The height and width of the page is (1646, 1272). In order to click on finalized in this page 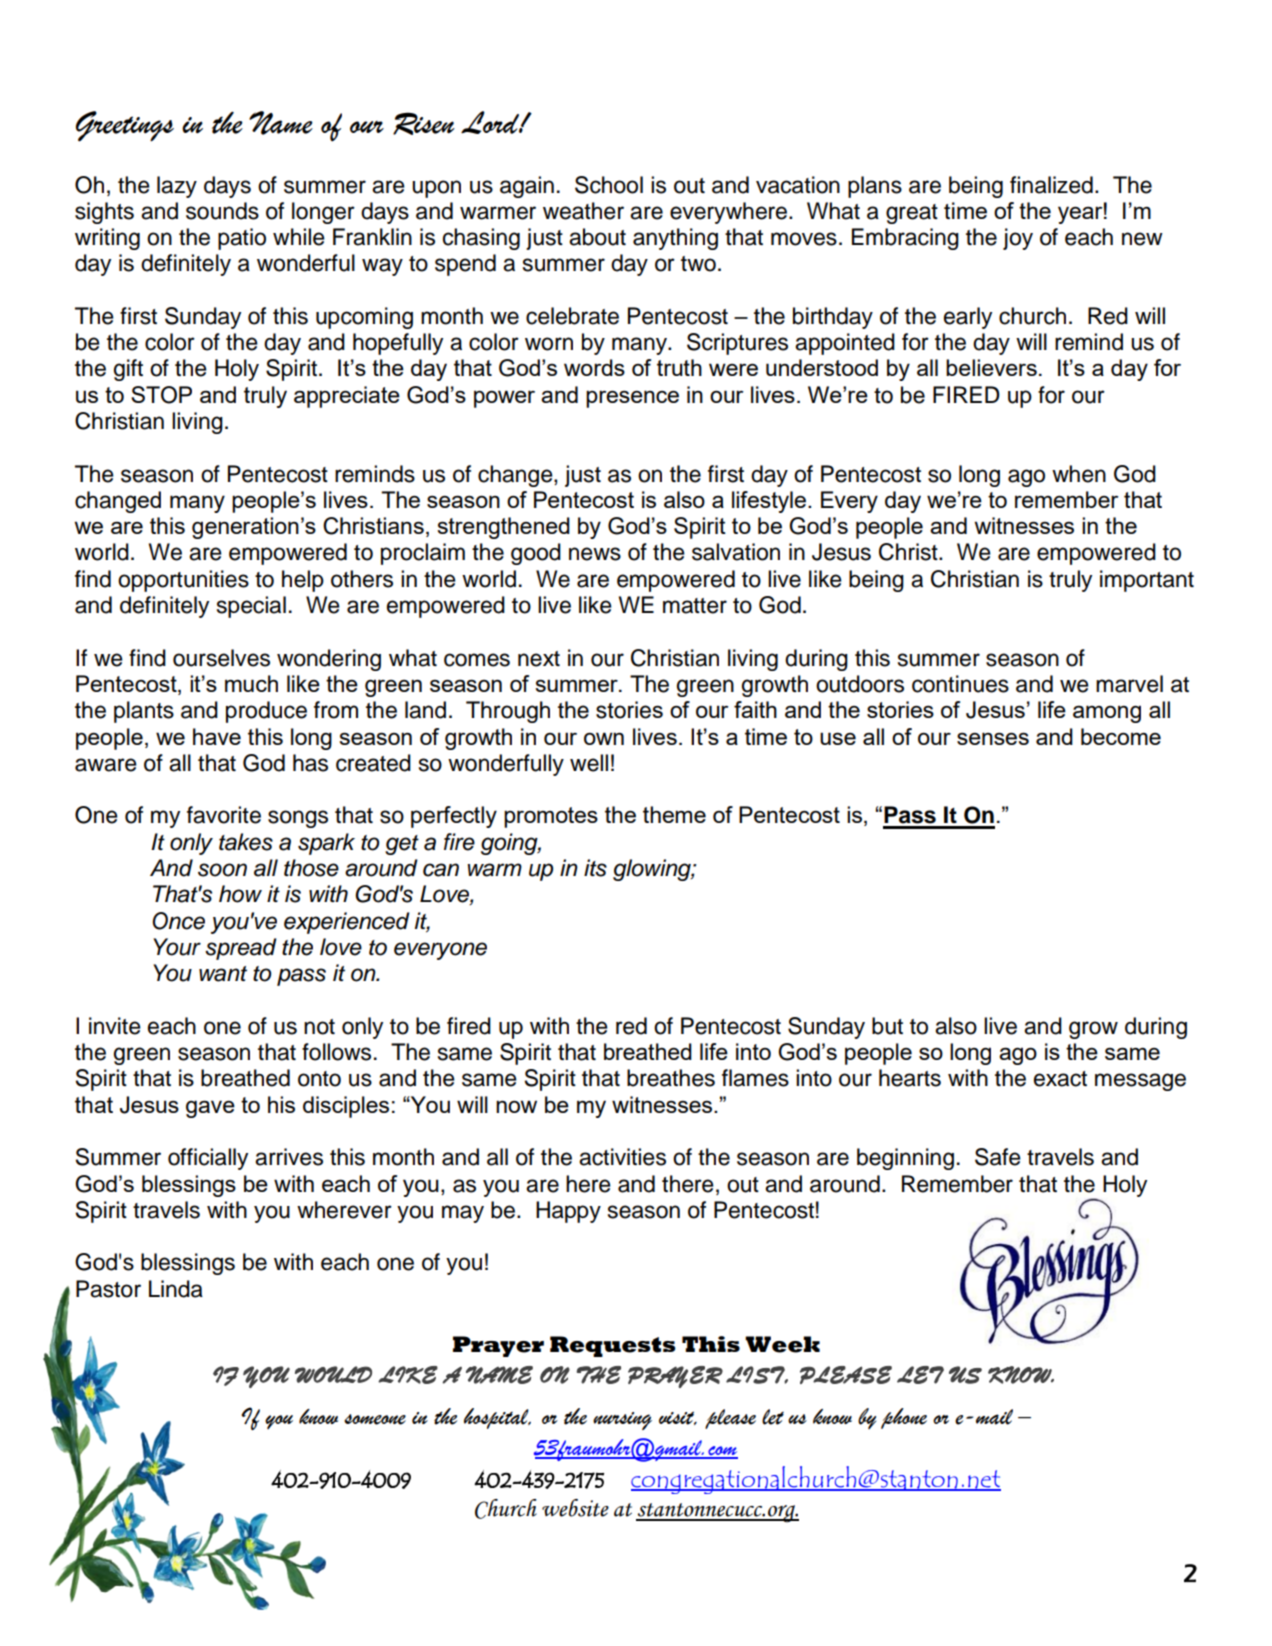, I will do `click(1051, 185)`.
